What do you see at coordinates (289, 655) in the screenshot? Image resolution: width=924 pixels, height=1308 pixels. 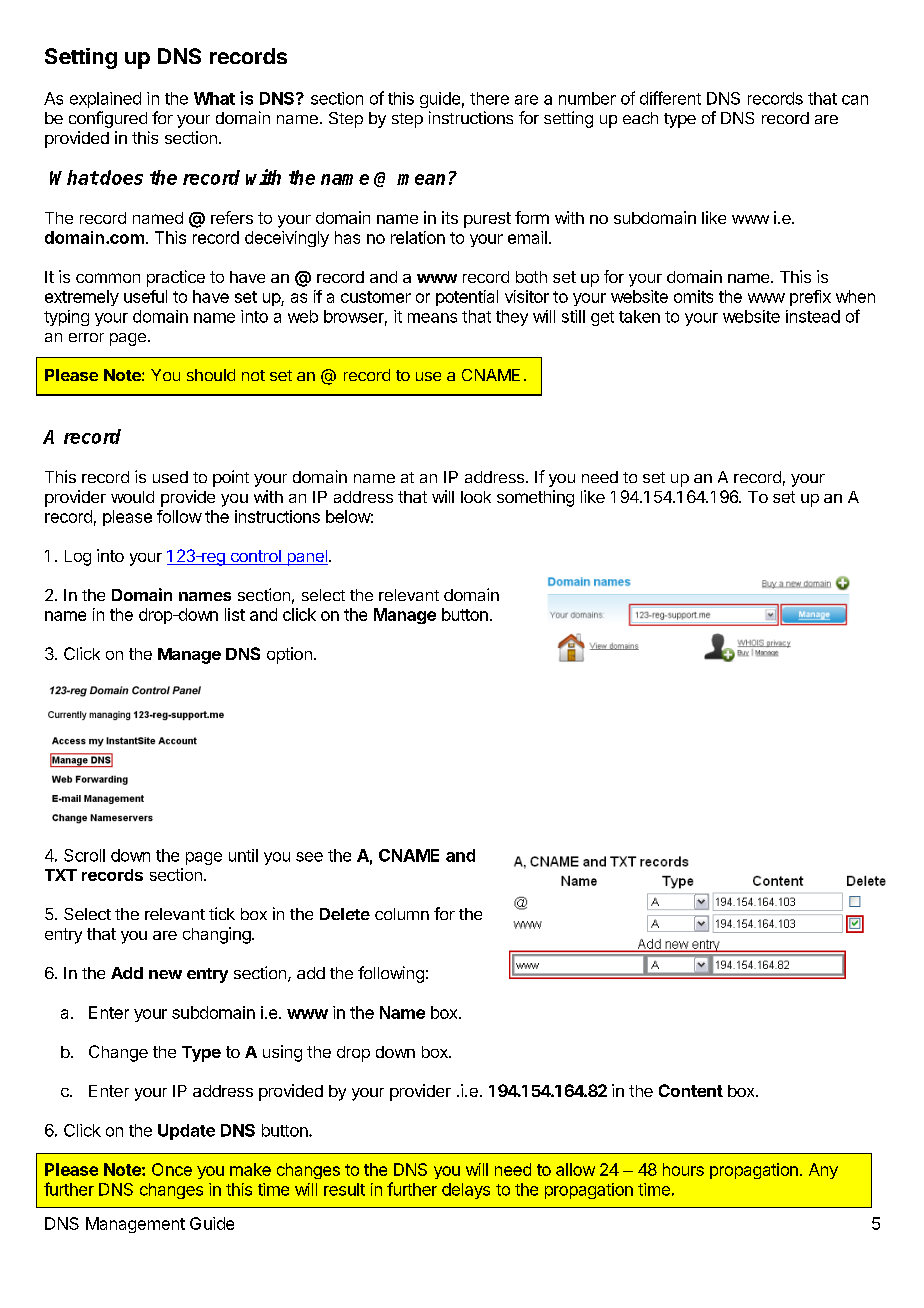 I see `option` at bounding box center [289, 655].
